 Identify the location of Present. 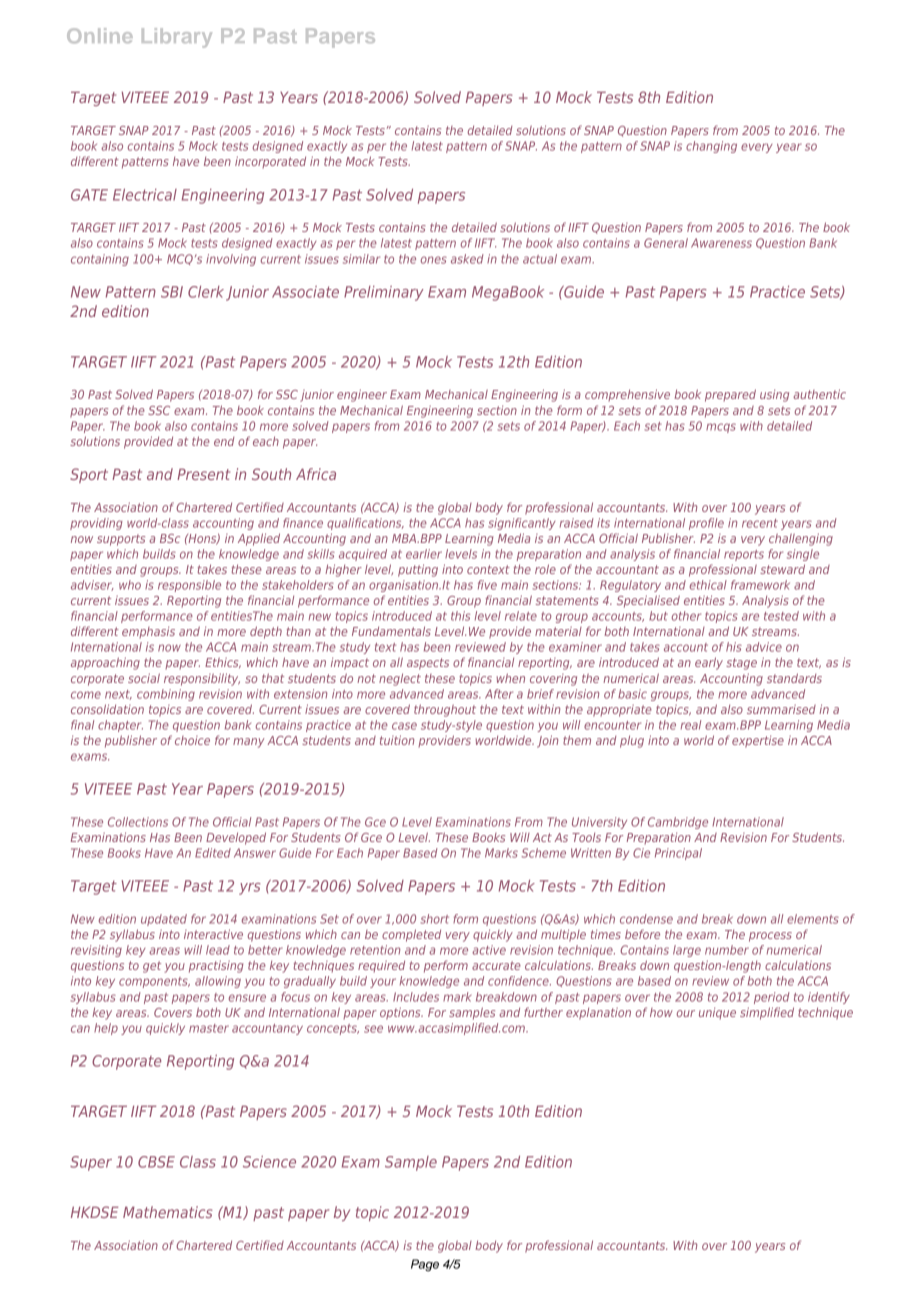
(203, 474).
